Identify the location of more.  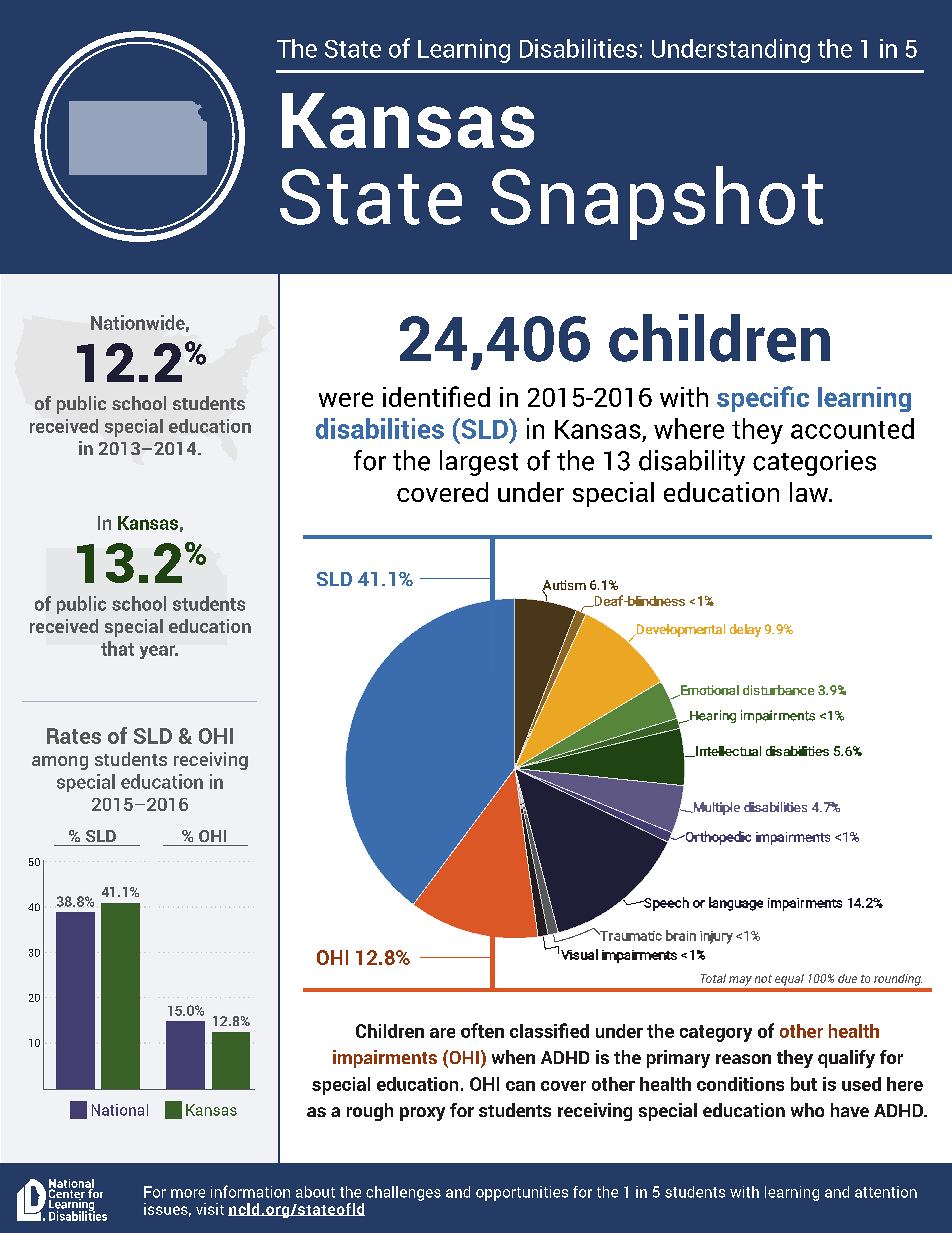
(188, 1193).
